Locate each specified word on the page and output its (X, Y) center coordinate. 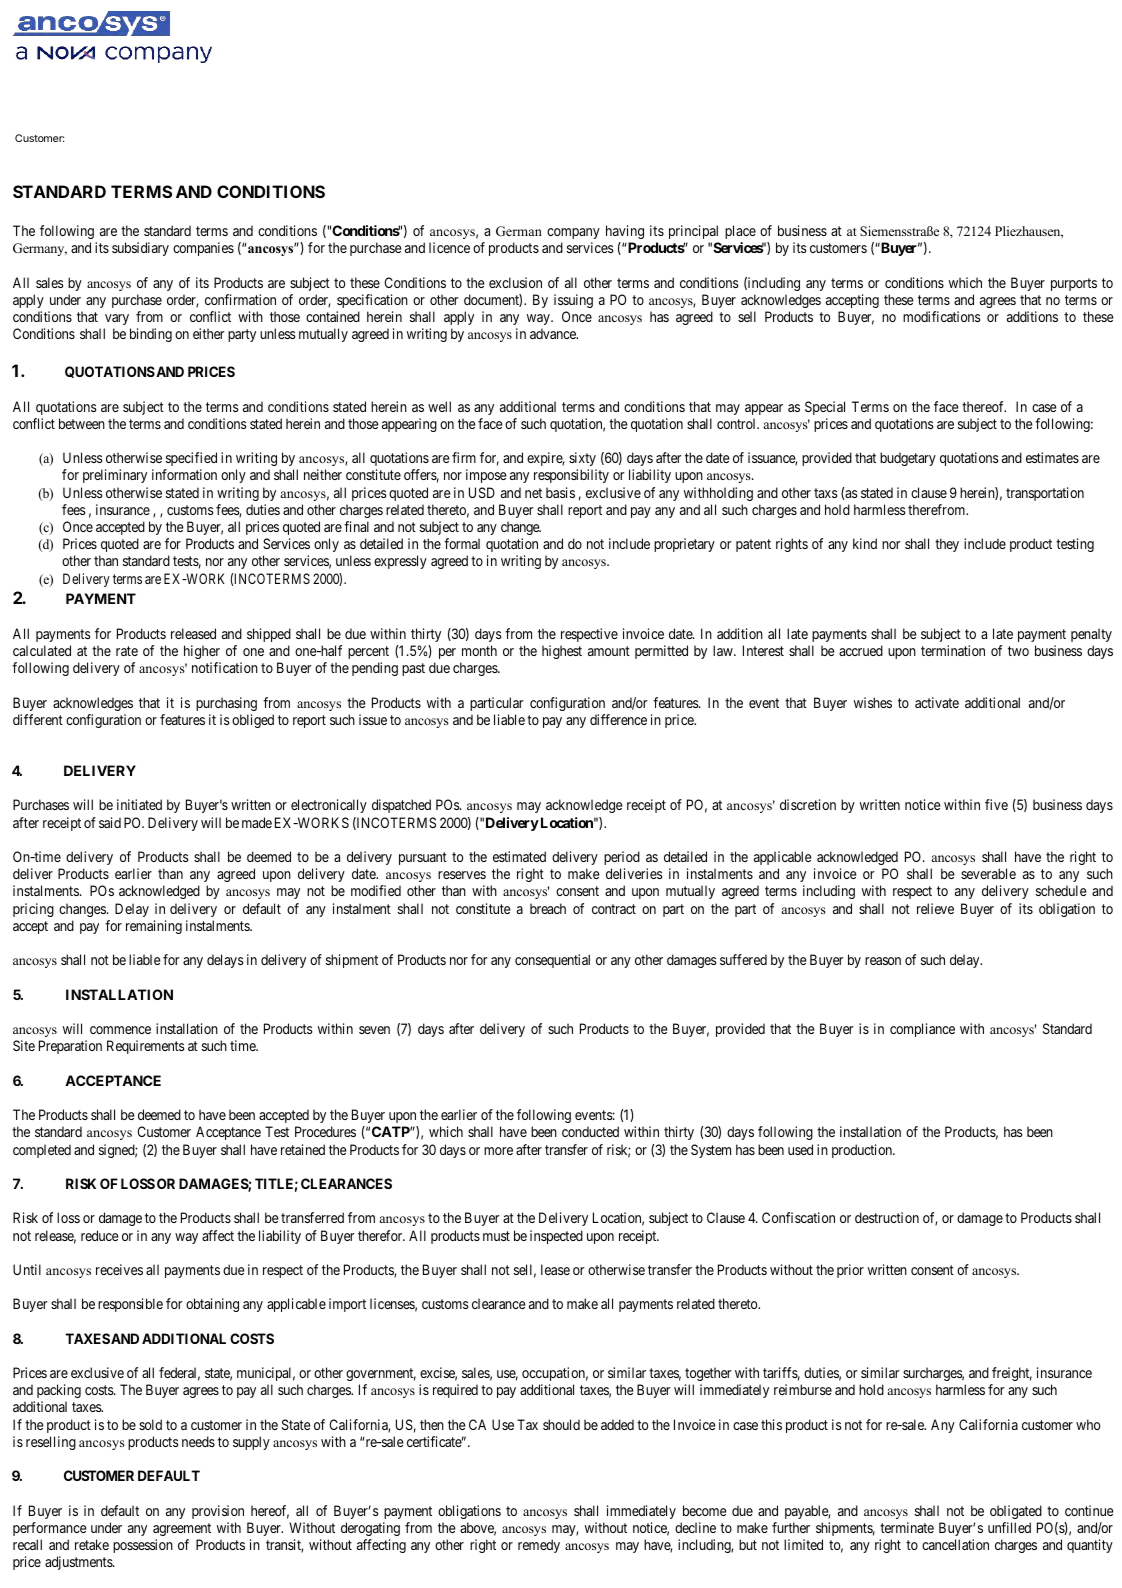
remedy (539, 1546)
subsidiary (140, 249)
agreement (182, 1529)
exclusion (515, 282)
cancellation (955, 1544)
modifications (941, 316)
